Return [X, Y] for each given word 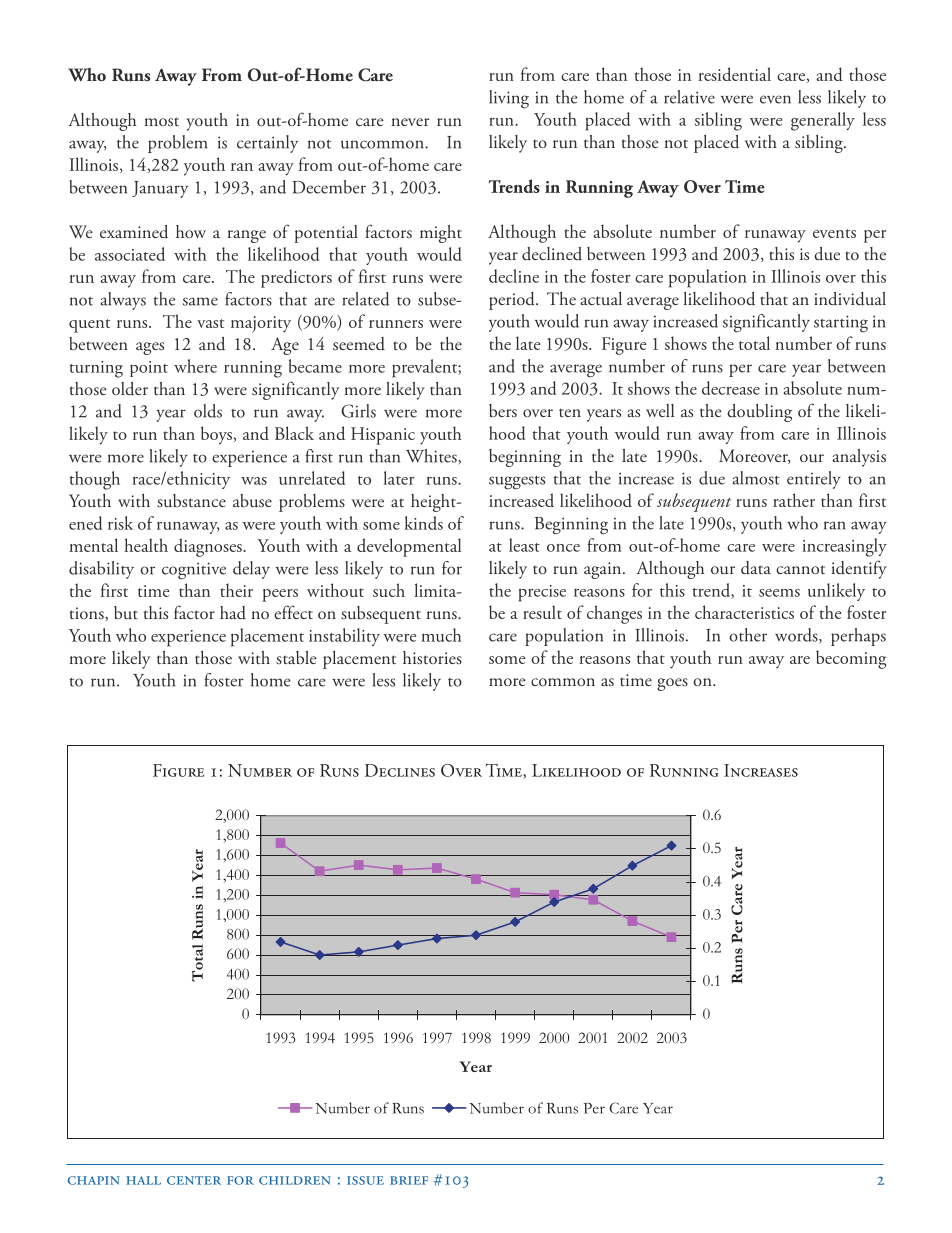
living [509, 99]
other [748, 635]
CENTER [194, 1180]
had [233, 613]
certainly [267, 144]
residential [734, 74]
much [441, 635]
